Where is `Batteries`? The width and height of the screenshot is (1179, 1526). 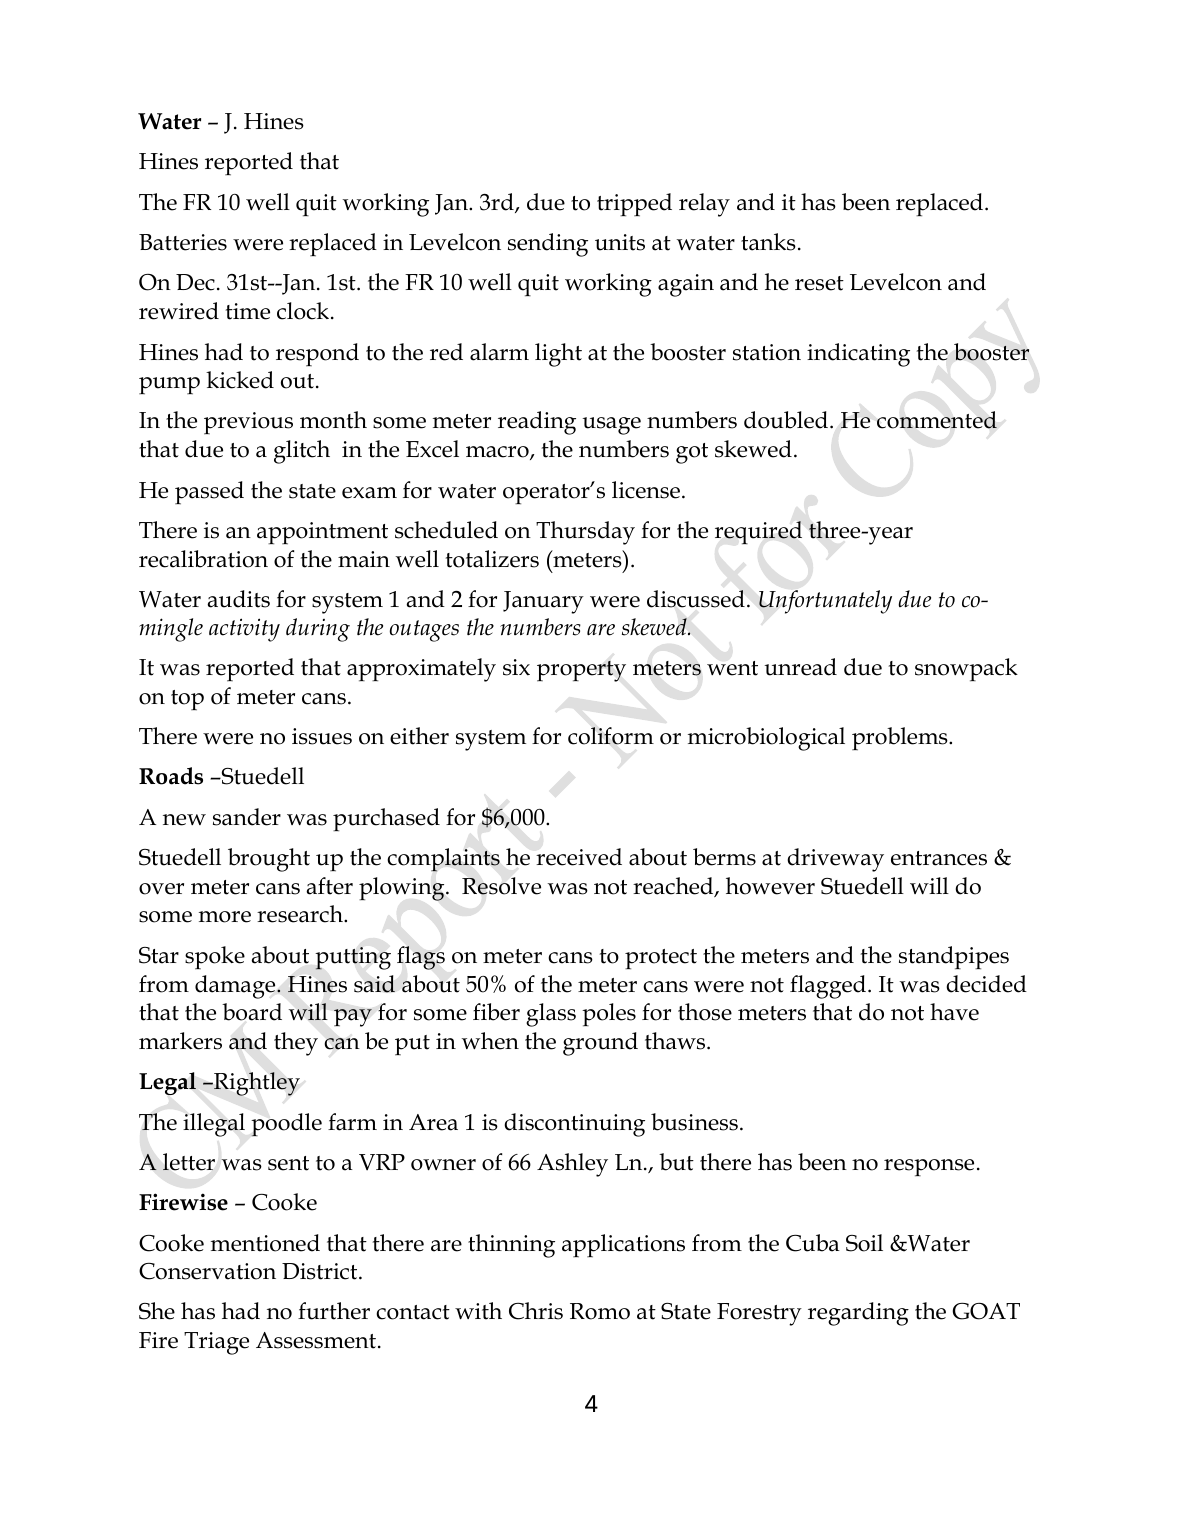
Batteries is located at coordinates (183, 242).
